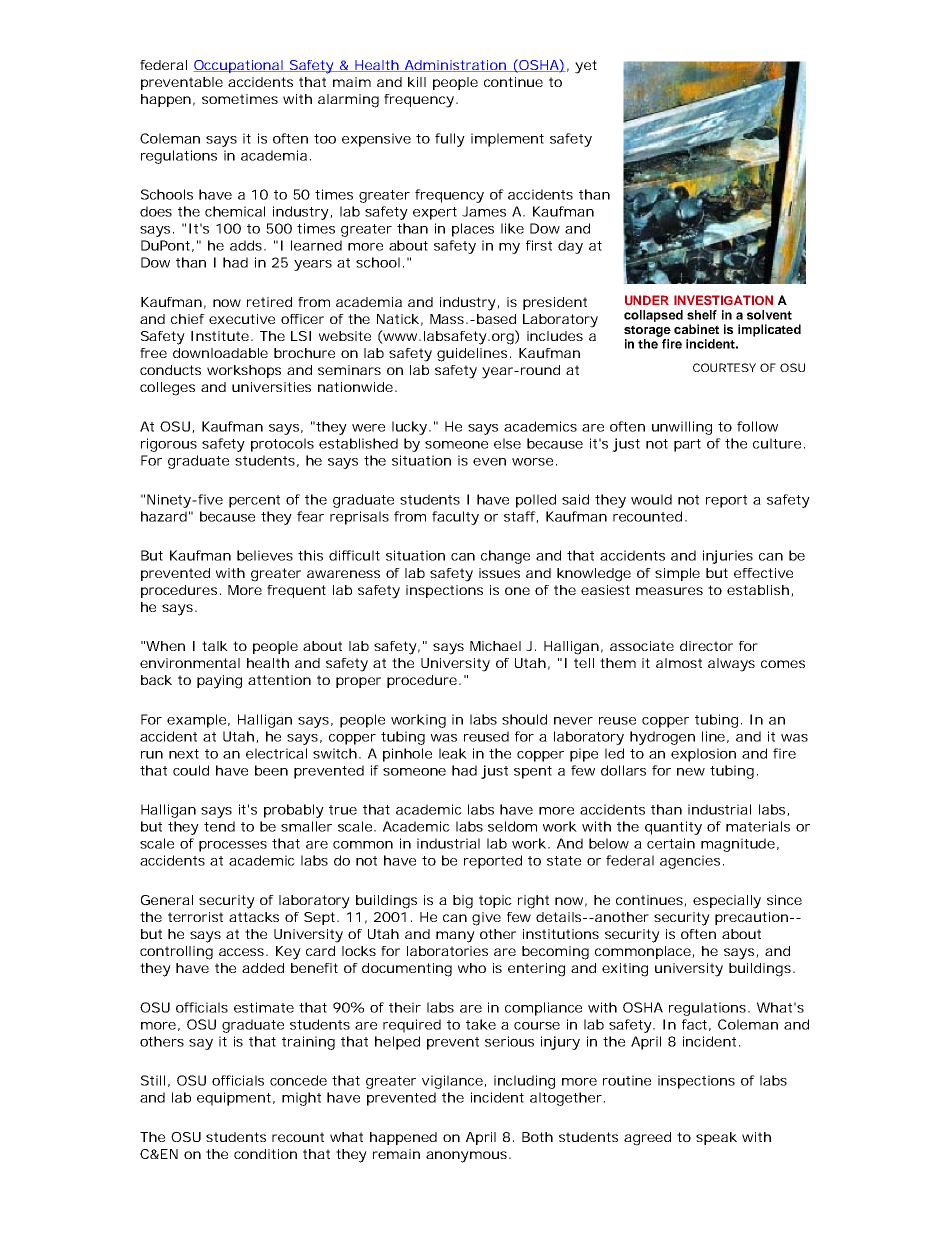 The width and height of the document is (952, 1233). I want to click on speak, so click(716, 1138).
